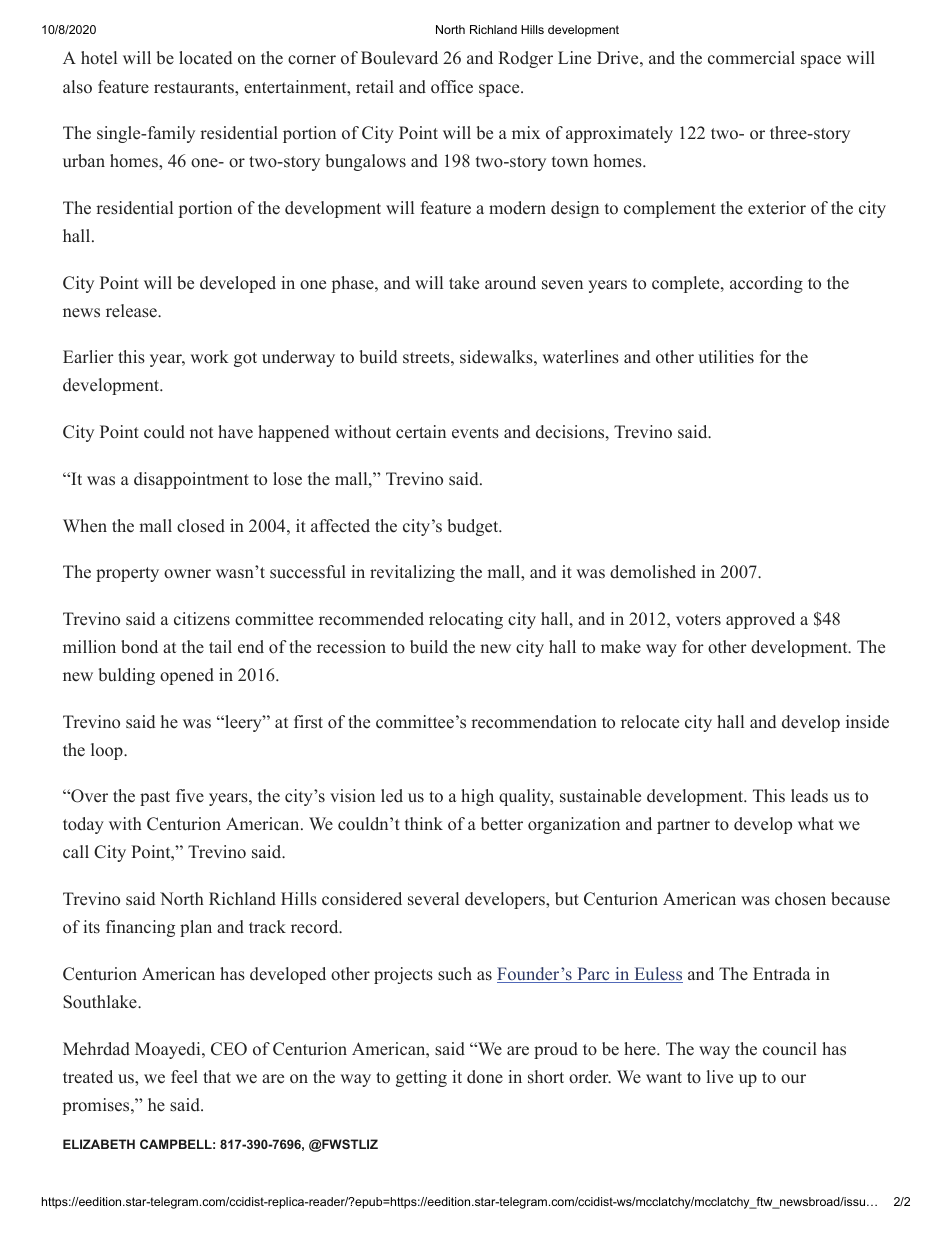 The image size is (952, 1233). What do you see at coordinates (201, 433) in the page?
I see `not` at bounding box center [201, 433].
